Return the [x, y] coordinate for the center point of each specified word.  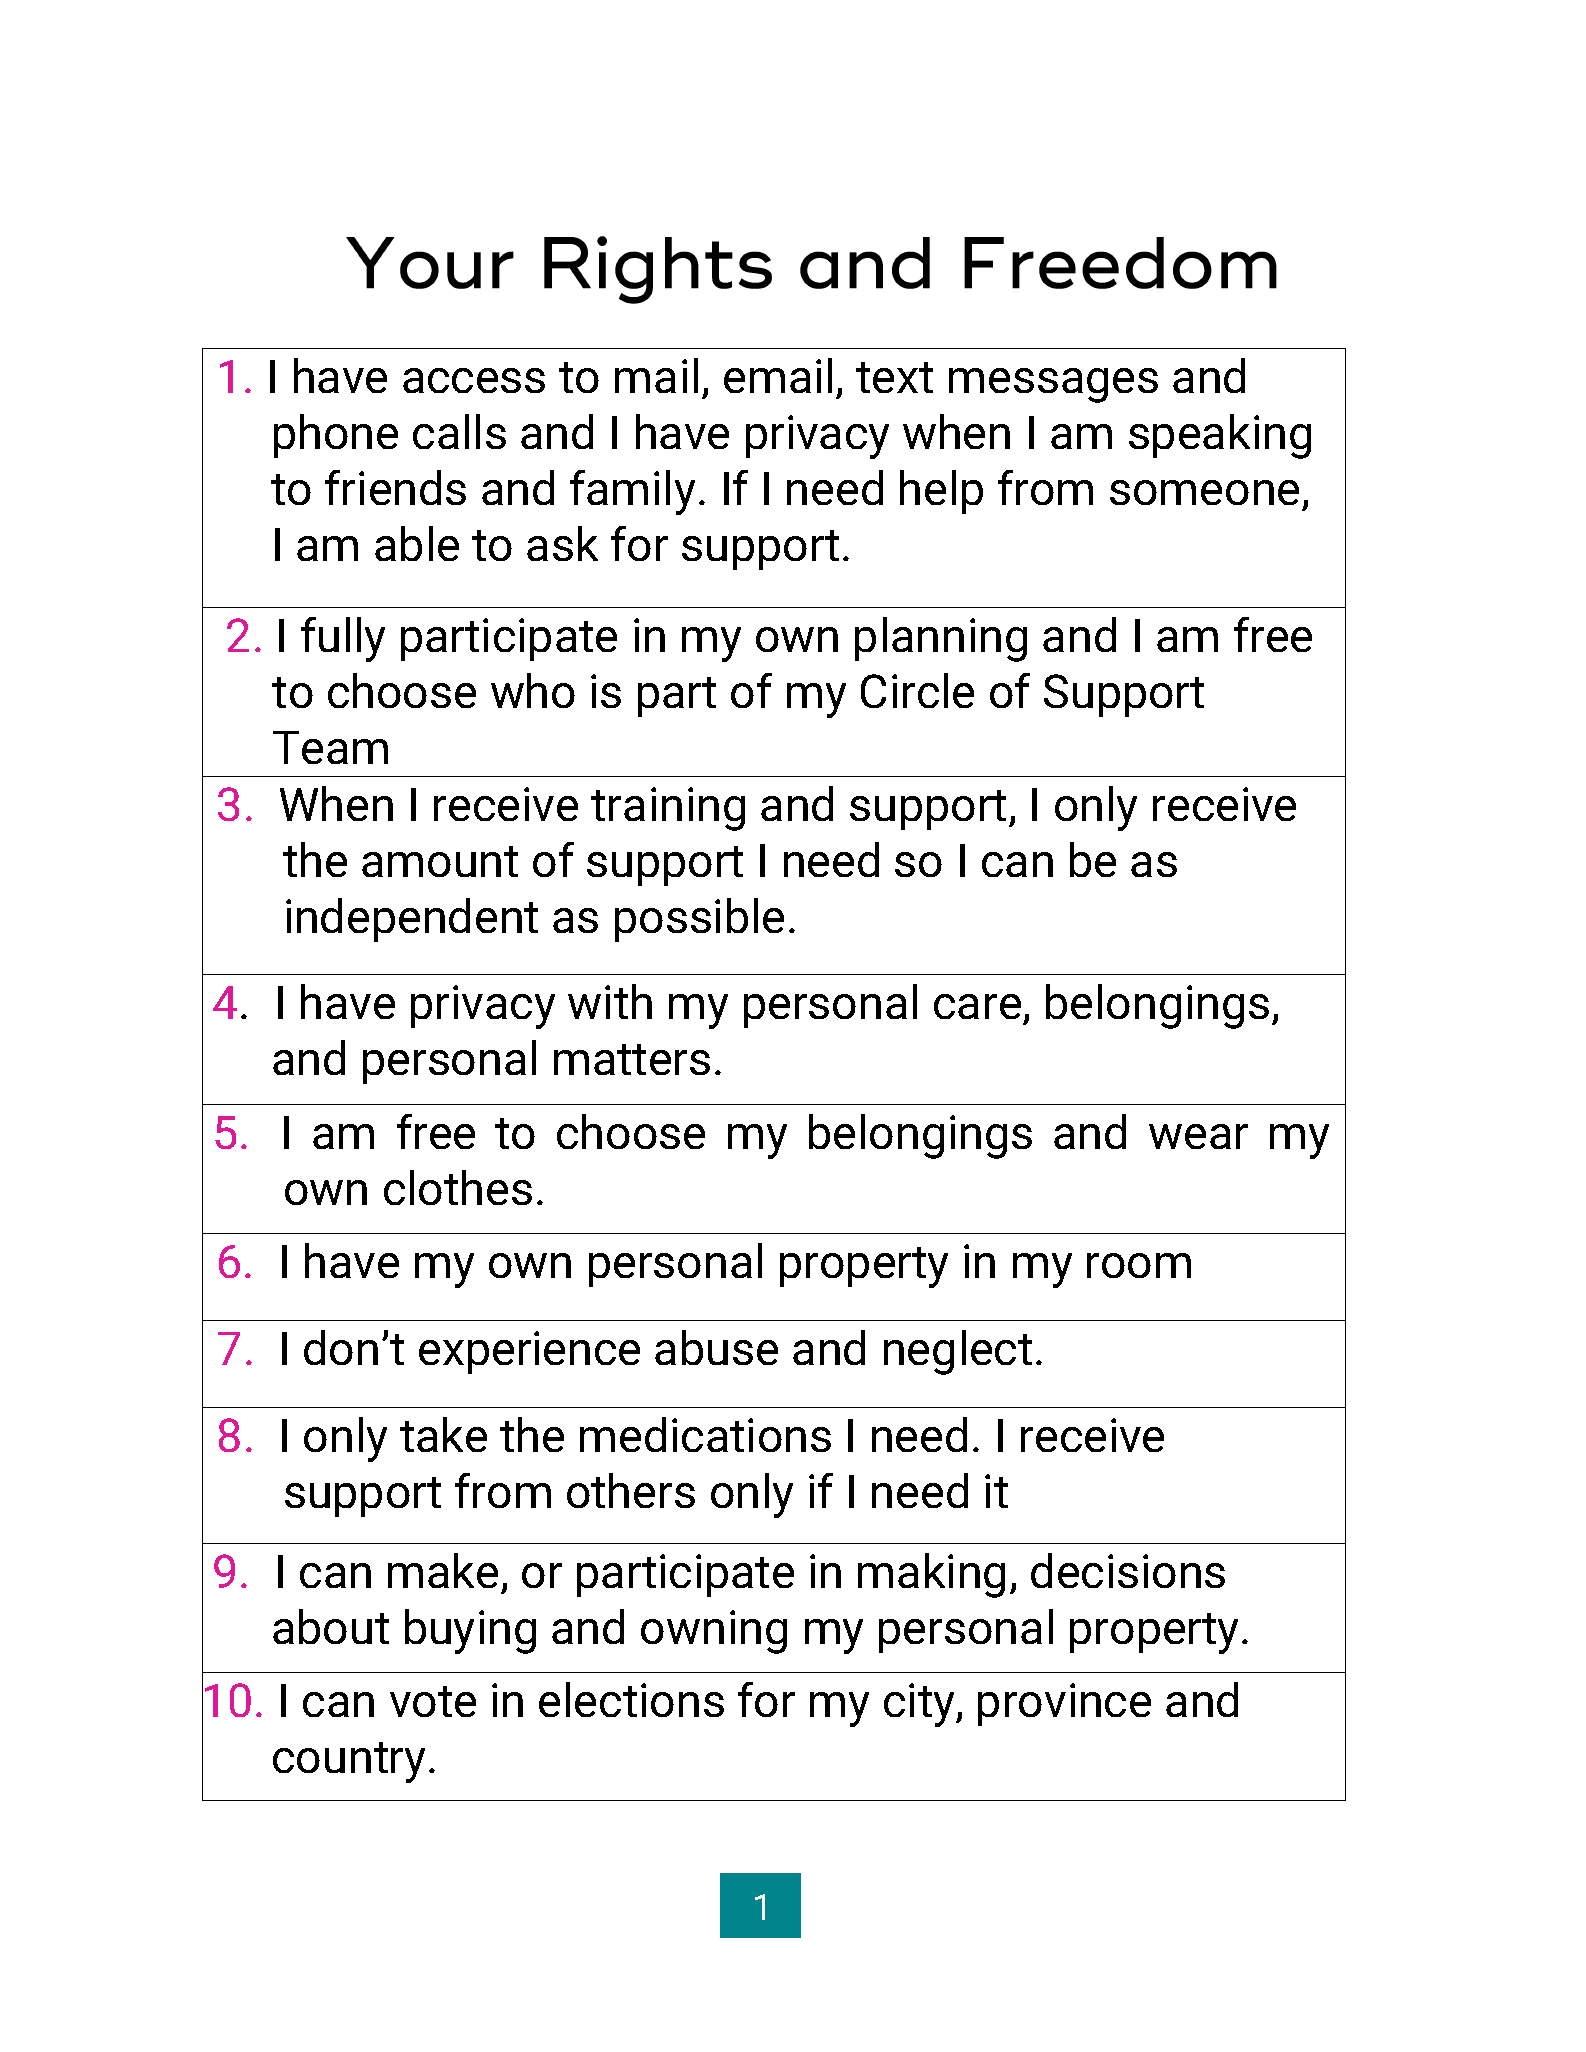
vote [433, 1701]
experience [529, 1352]
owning [714, 1632]
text [894, 377]
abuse [716, 1347]
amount [440, 861]
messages [1053, 385]
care [977, 1006]
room [1139, 1265]
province [1064, 1704]
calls [459, 431]
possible [699, 920]
